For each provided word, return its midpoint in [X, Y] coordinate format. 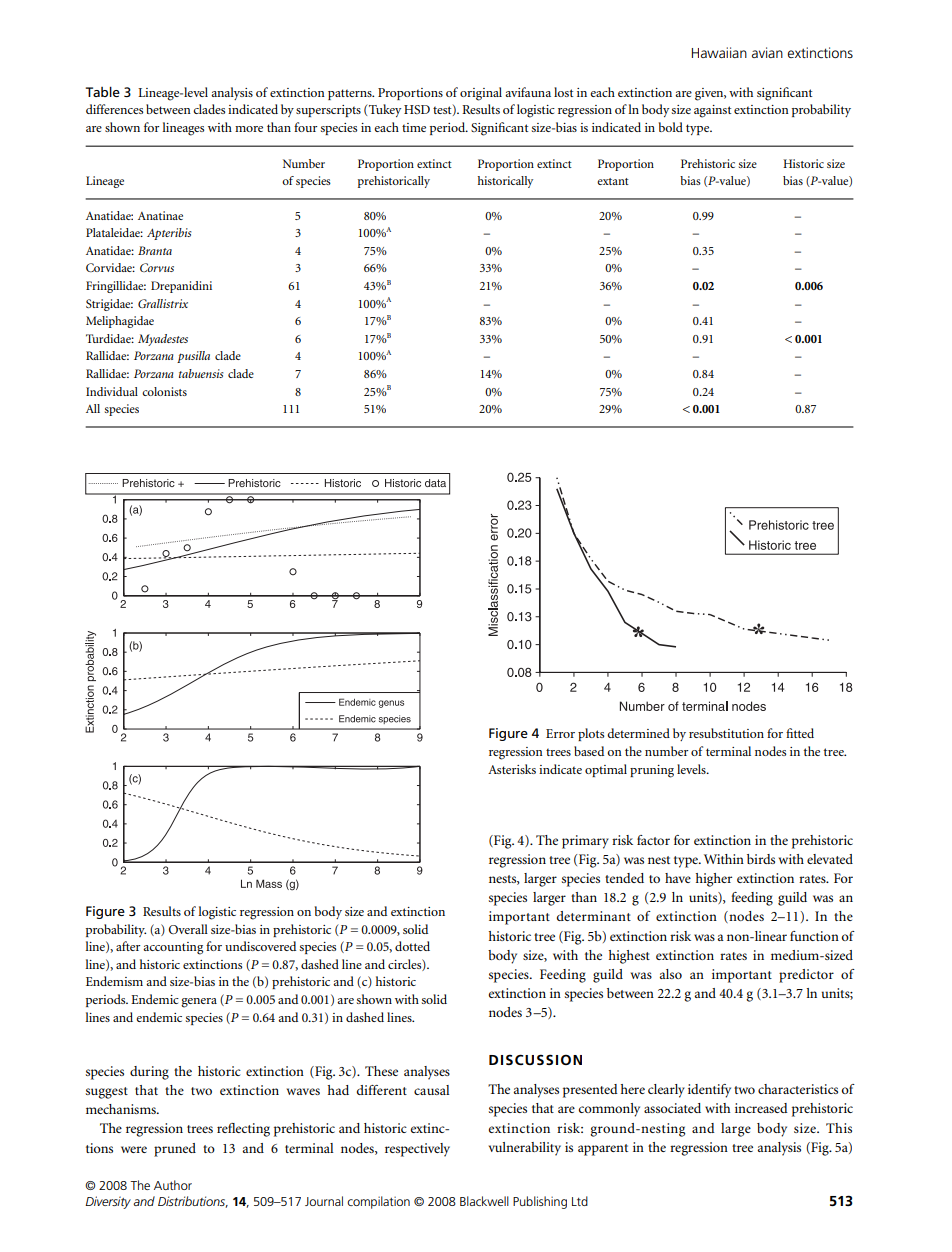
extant [613, 181]
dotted [412, 946]
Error [560, 733]
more [249, 129]
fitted [800, 733]
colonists [164, 391]
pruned [175, 1150]
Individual [112, 391]
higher [714, 880]
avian [767, 52]
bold [671, 127]
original [481, 94]
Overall [188, 929]
